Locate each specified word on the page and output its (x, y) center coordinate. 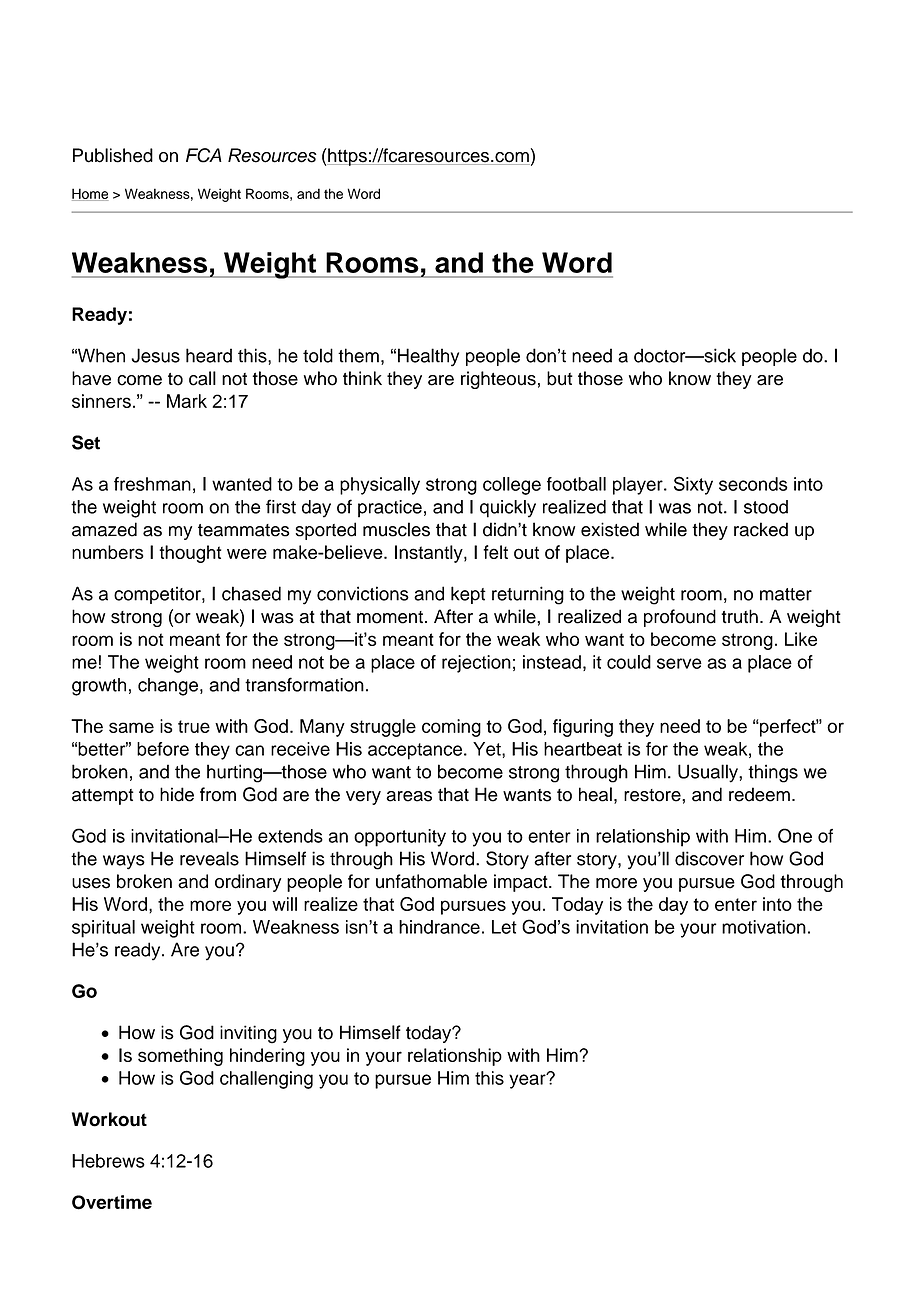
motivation (764, 927)
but (560, 378)
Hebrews (108, 1161)
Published (113, 155)
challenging (266, 1080)
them (358, 355)
